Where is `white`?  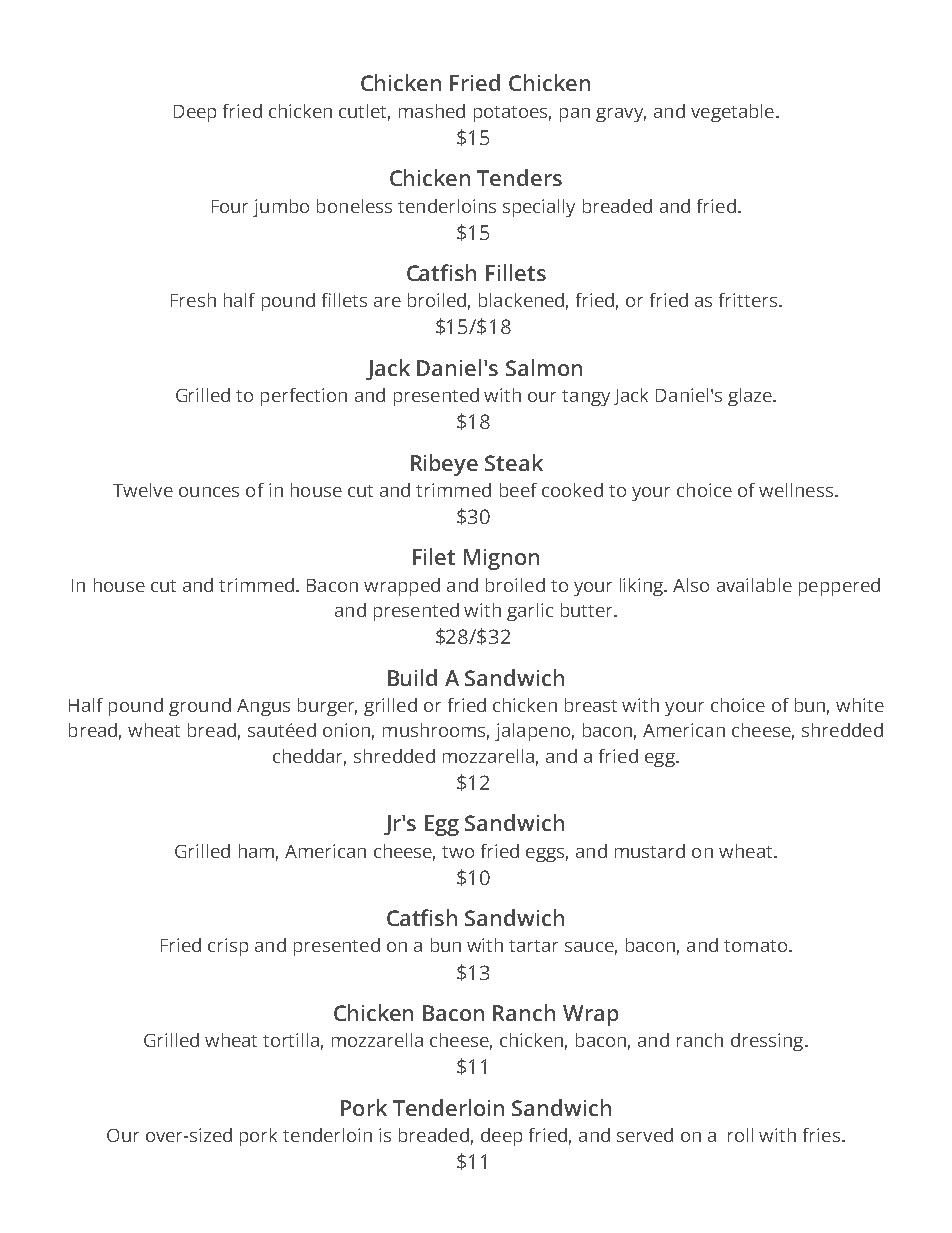 white is located at coordinates (860, 705).
